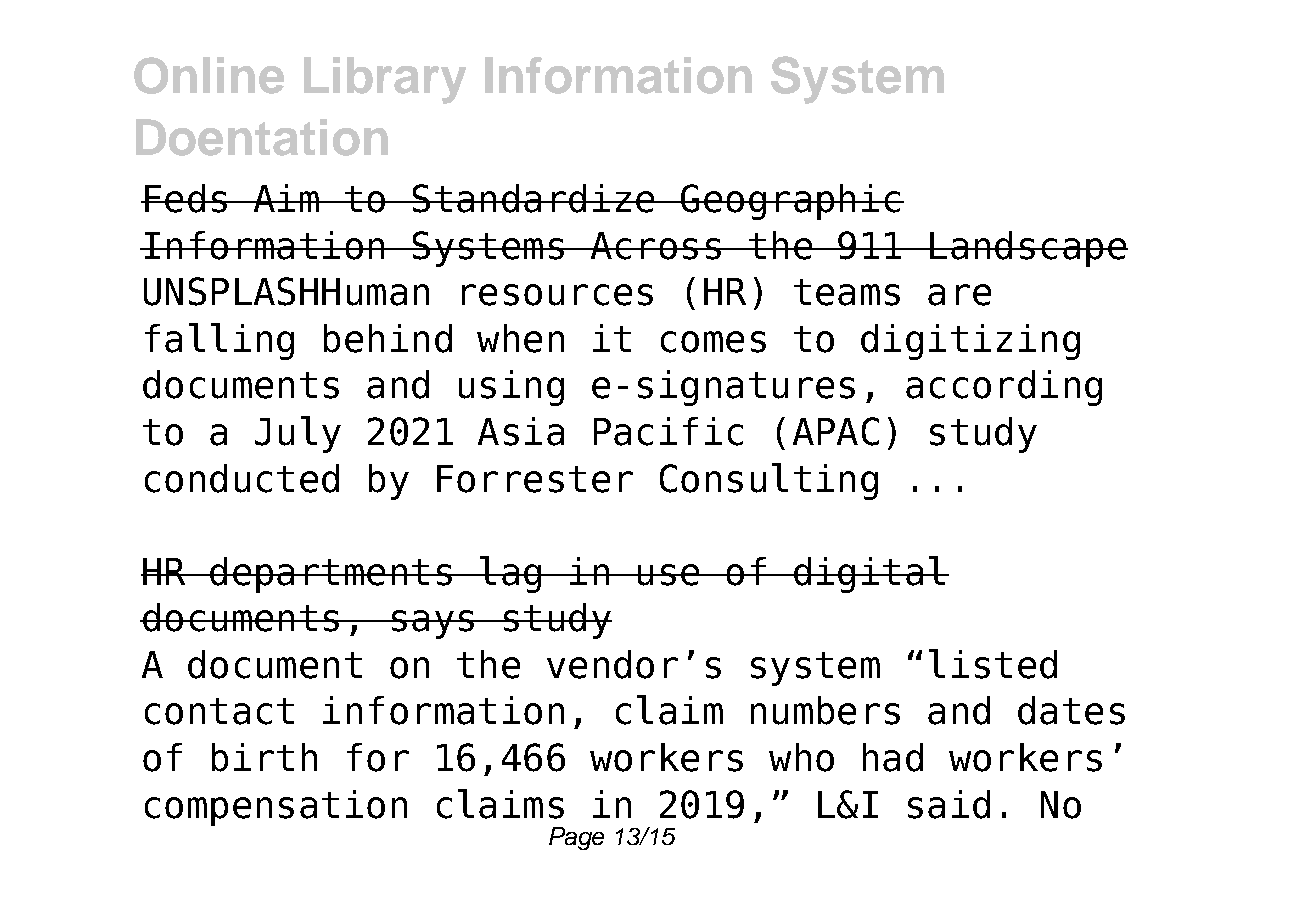 The height and width of the image is (924, 1303). I want to click on Across, so click(655, 246).
